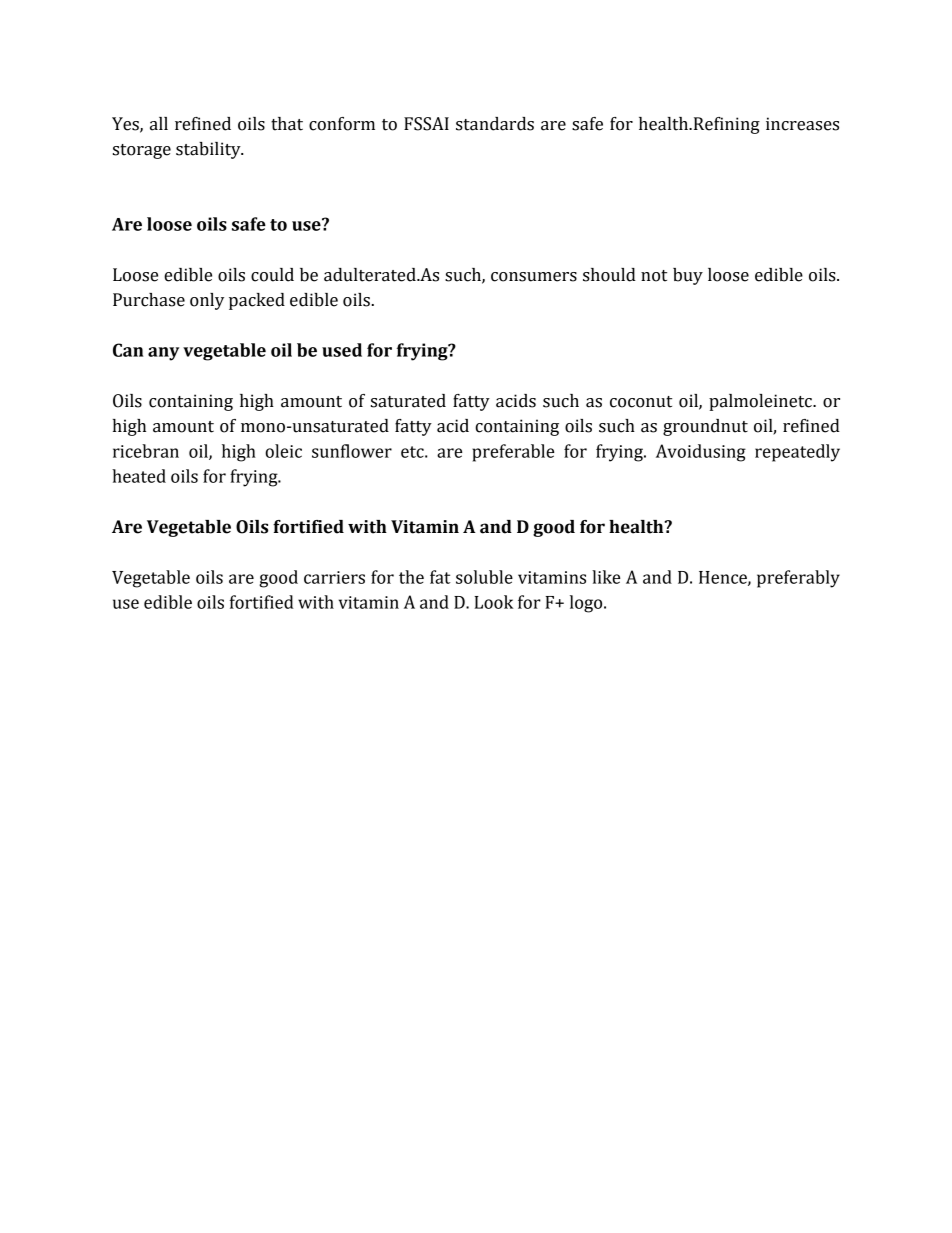  Describe the element at coordinates (209, 150) in the document. I see `stability` at that location.
